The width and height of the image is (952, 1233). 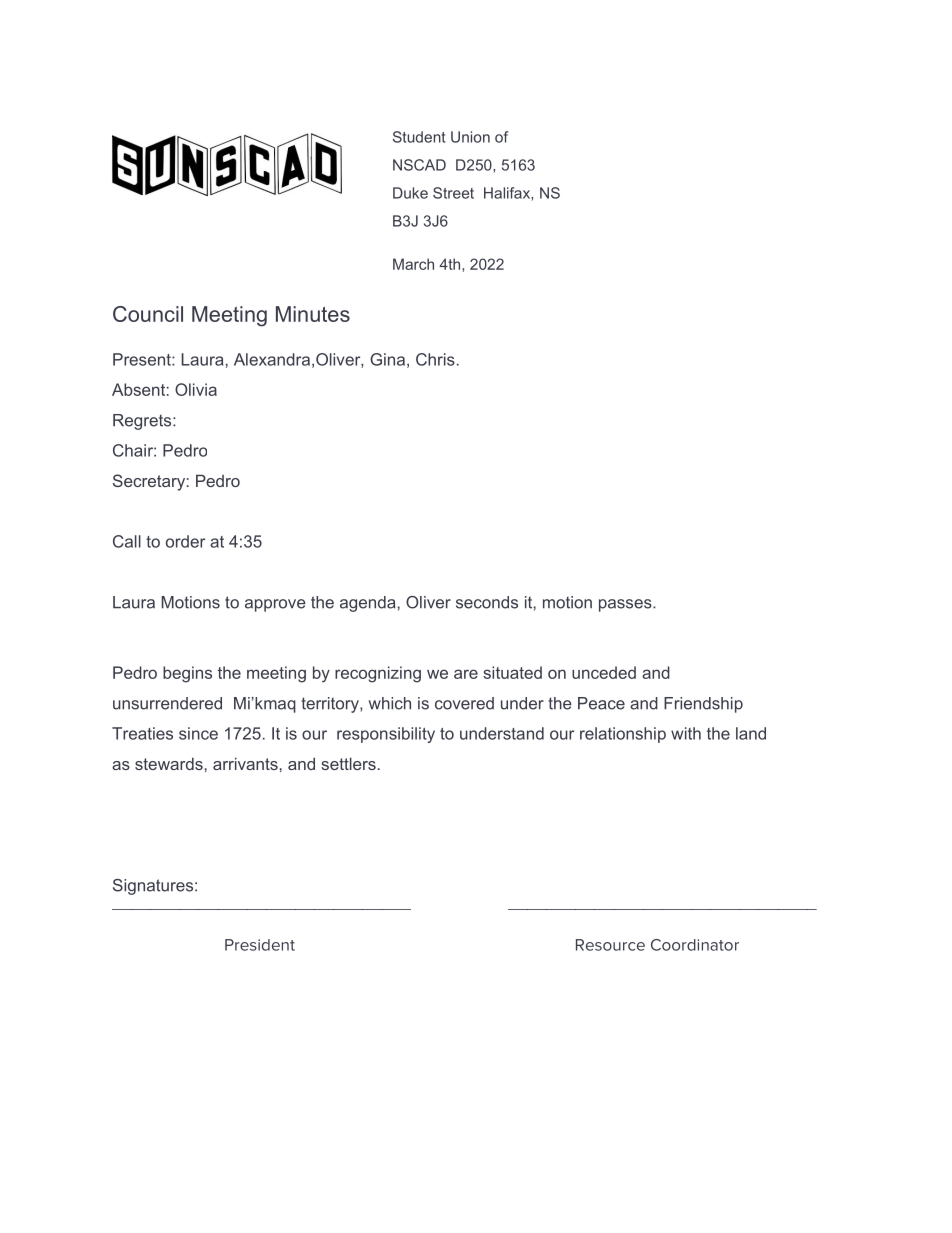 I want to click on Union, so click(x=470, y=137).
